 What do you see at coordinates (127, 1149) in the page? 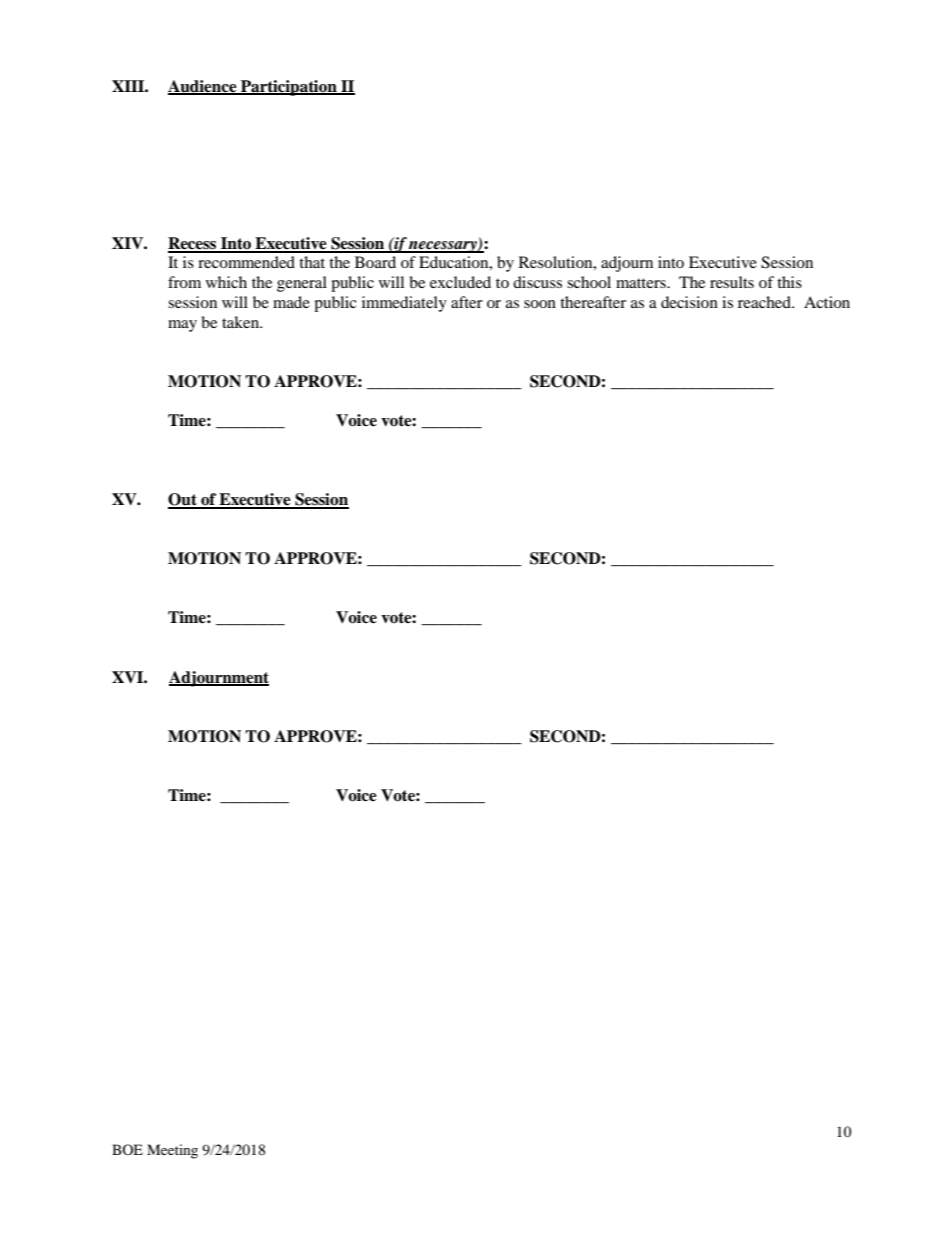
I see `BOE` at bounding box center [127, 1149].
